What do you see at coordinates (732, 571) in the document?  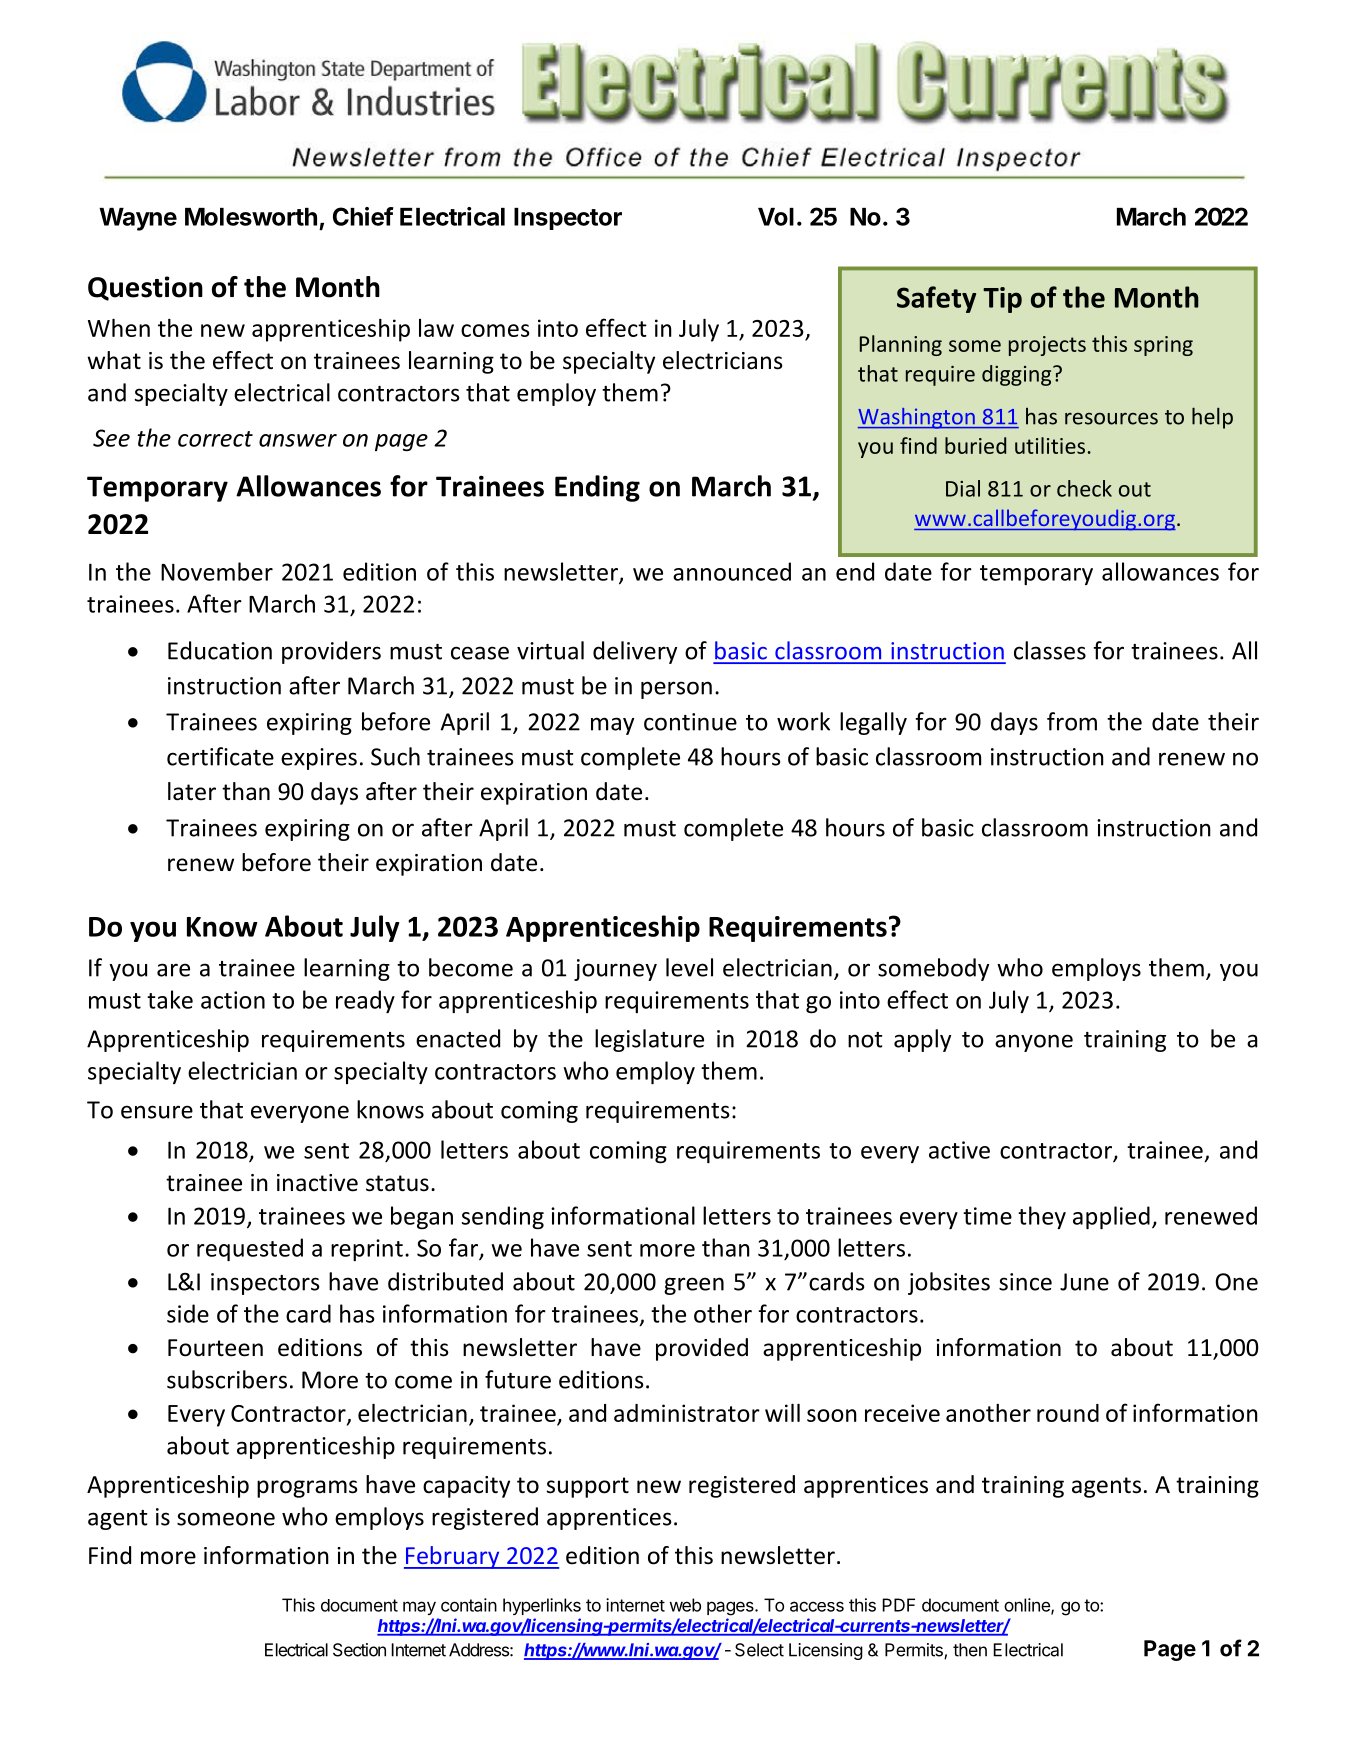 I see `announced` at bounding box center [732, 571].
